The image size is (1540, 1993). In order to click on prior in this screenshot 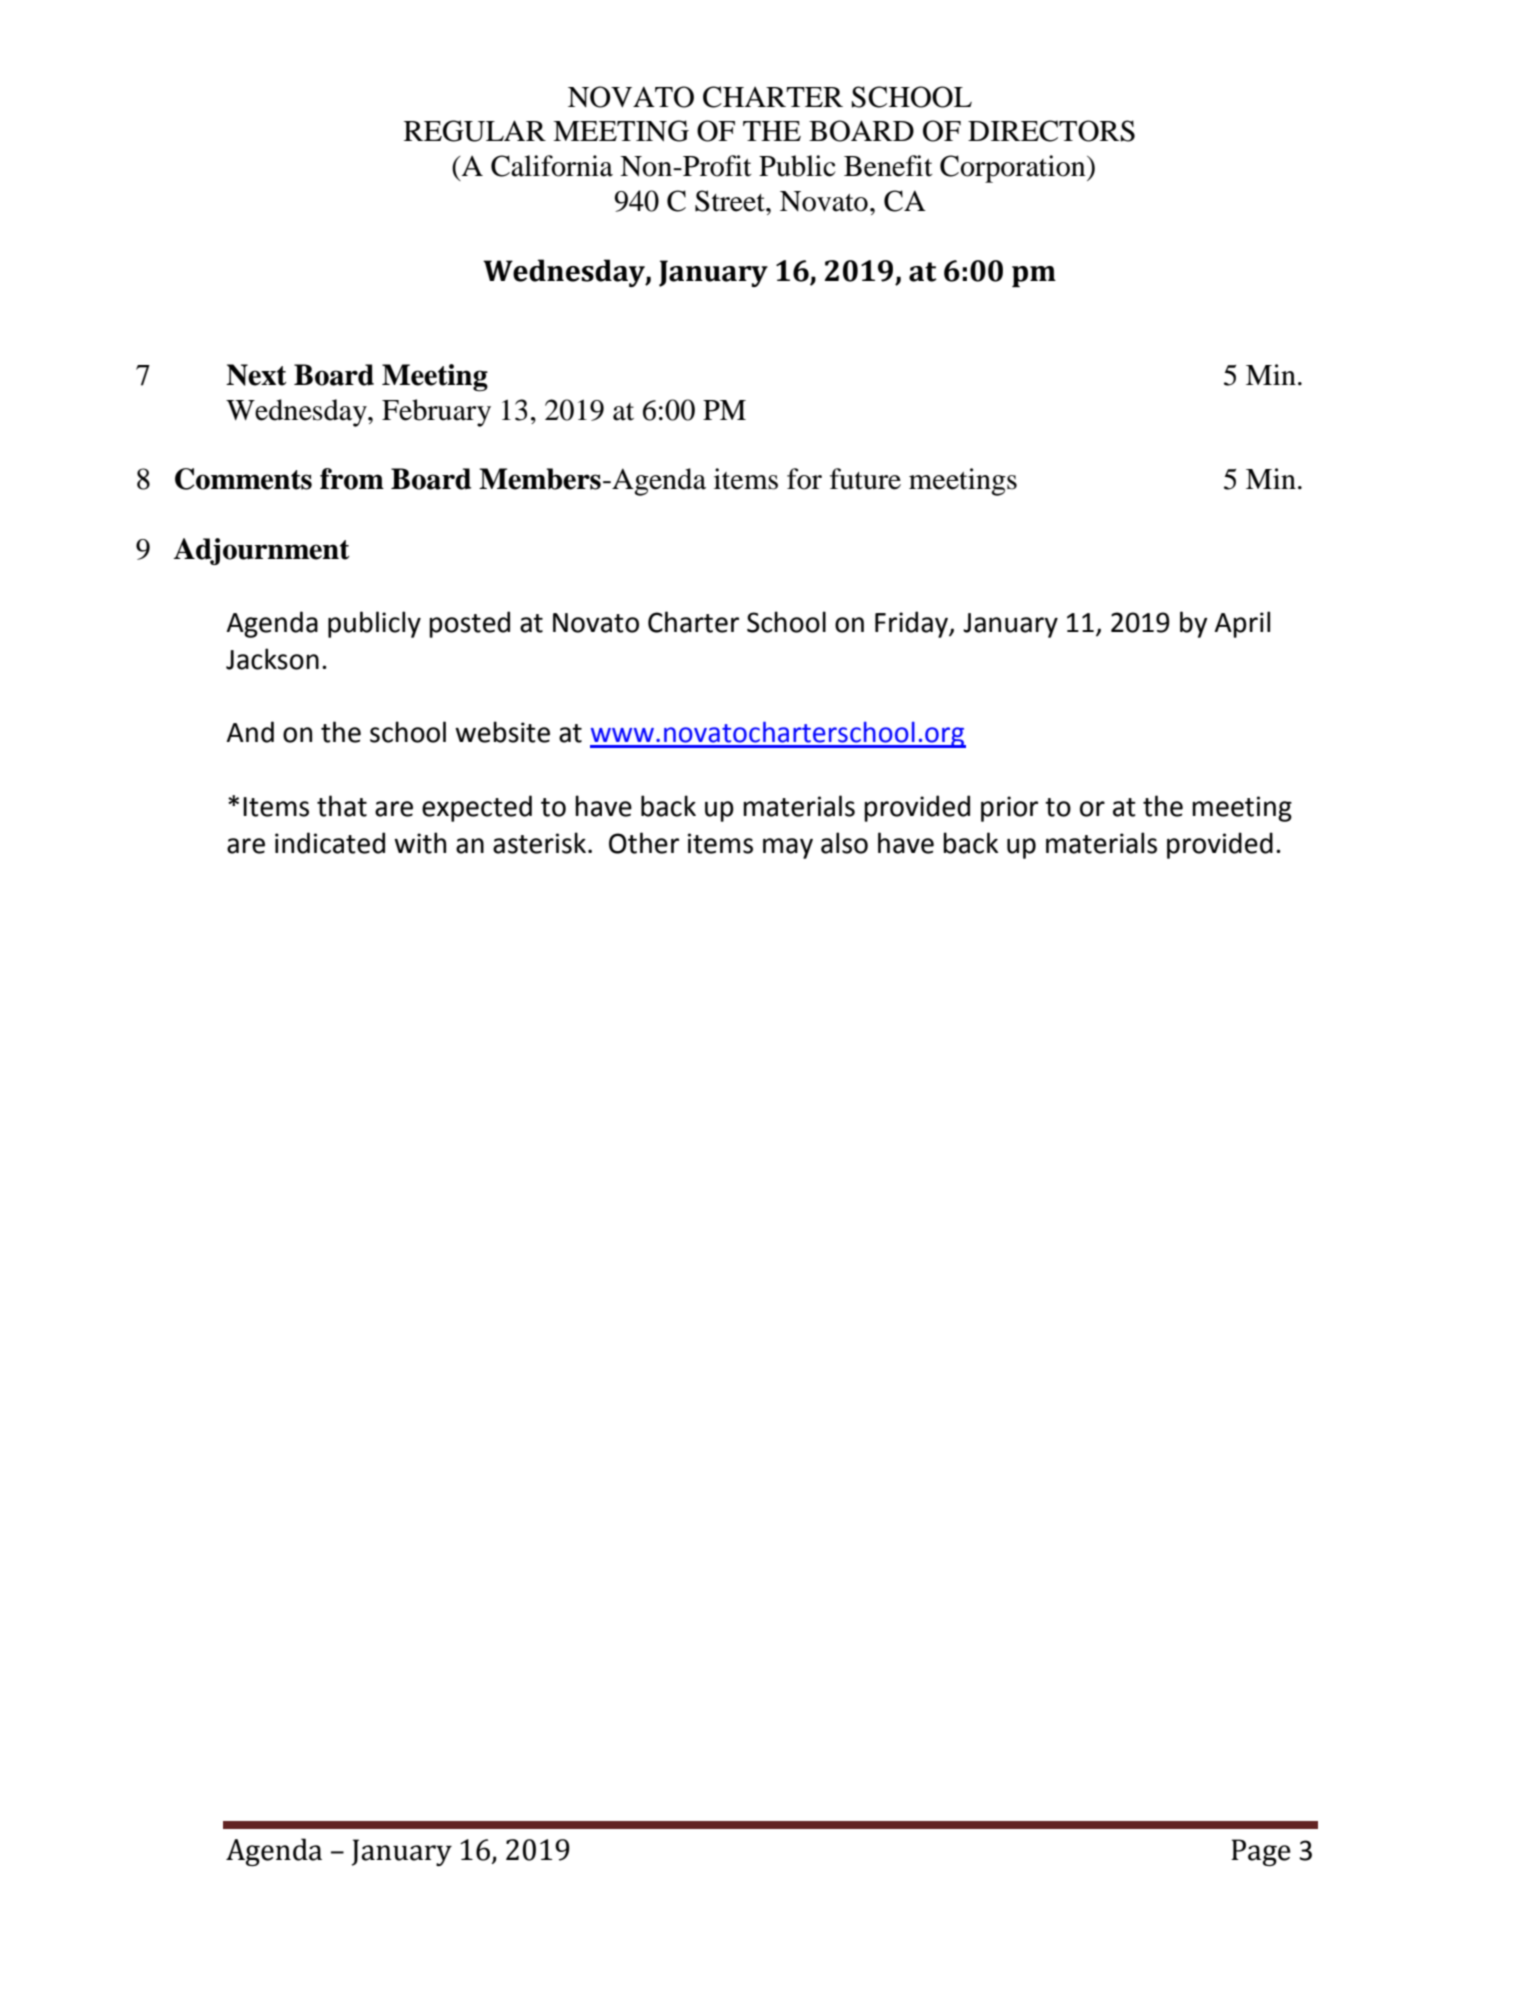, I will do `click(1009, 809)`.
